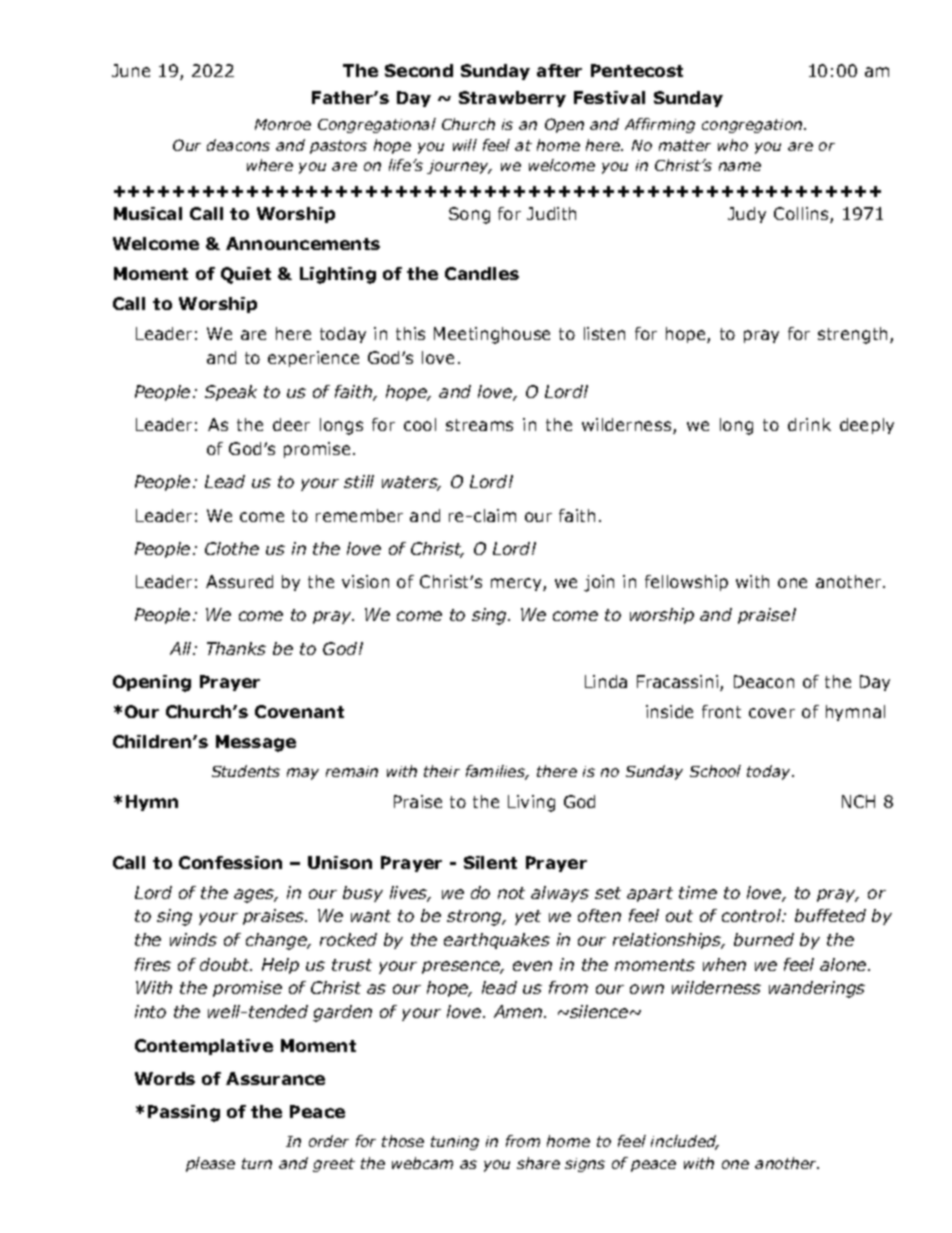 The image size is (952, 1233). Describe the element at coordinates (733, 145) in the page. I see `who` at that location.
